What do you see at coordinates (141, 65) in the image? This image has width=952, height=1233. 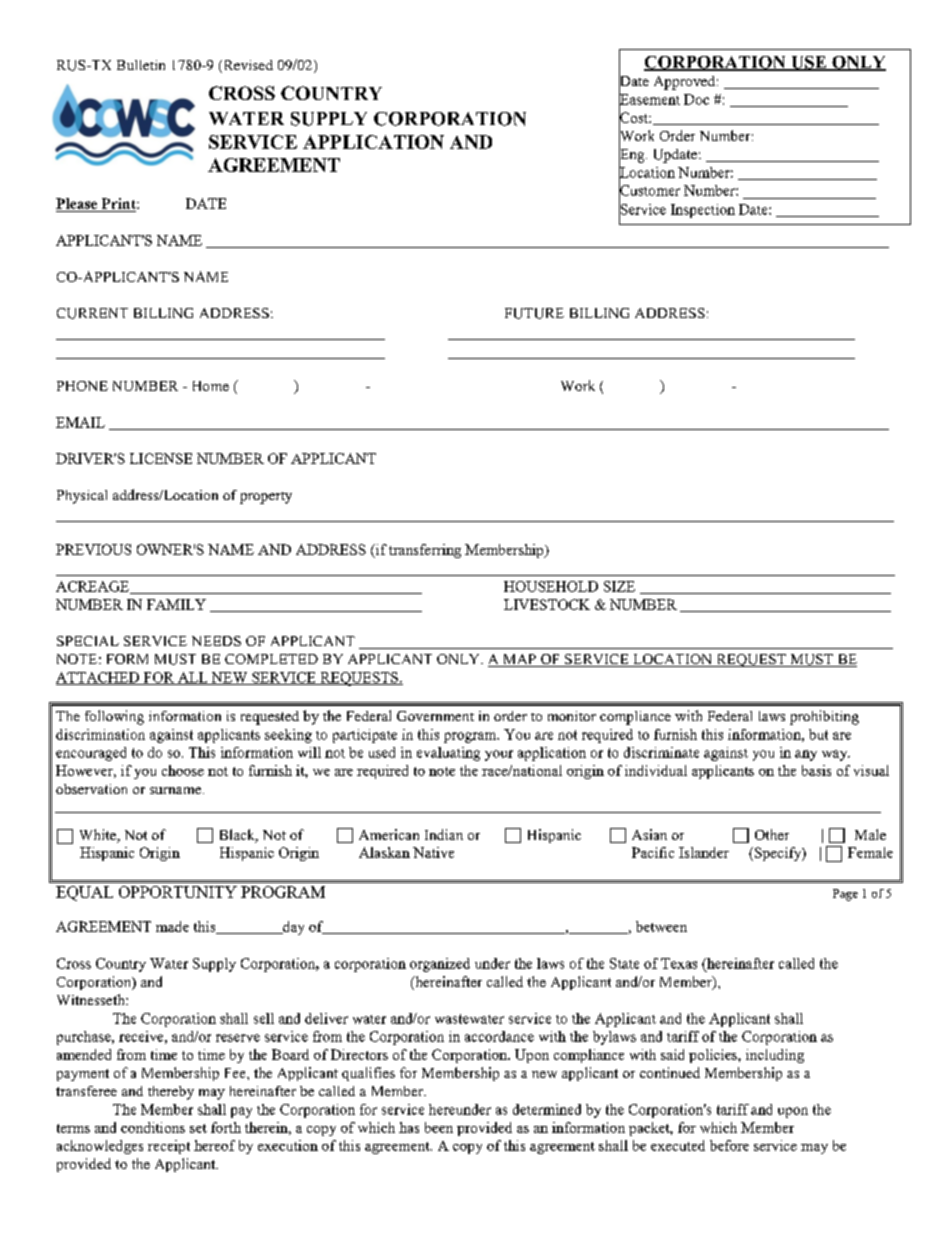 I see `Bulletin` at bounding box center [141, 65].
